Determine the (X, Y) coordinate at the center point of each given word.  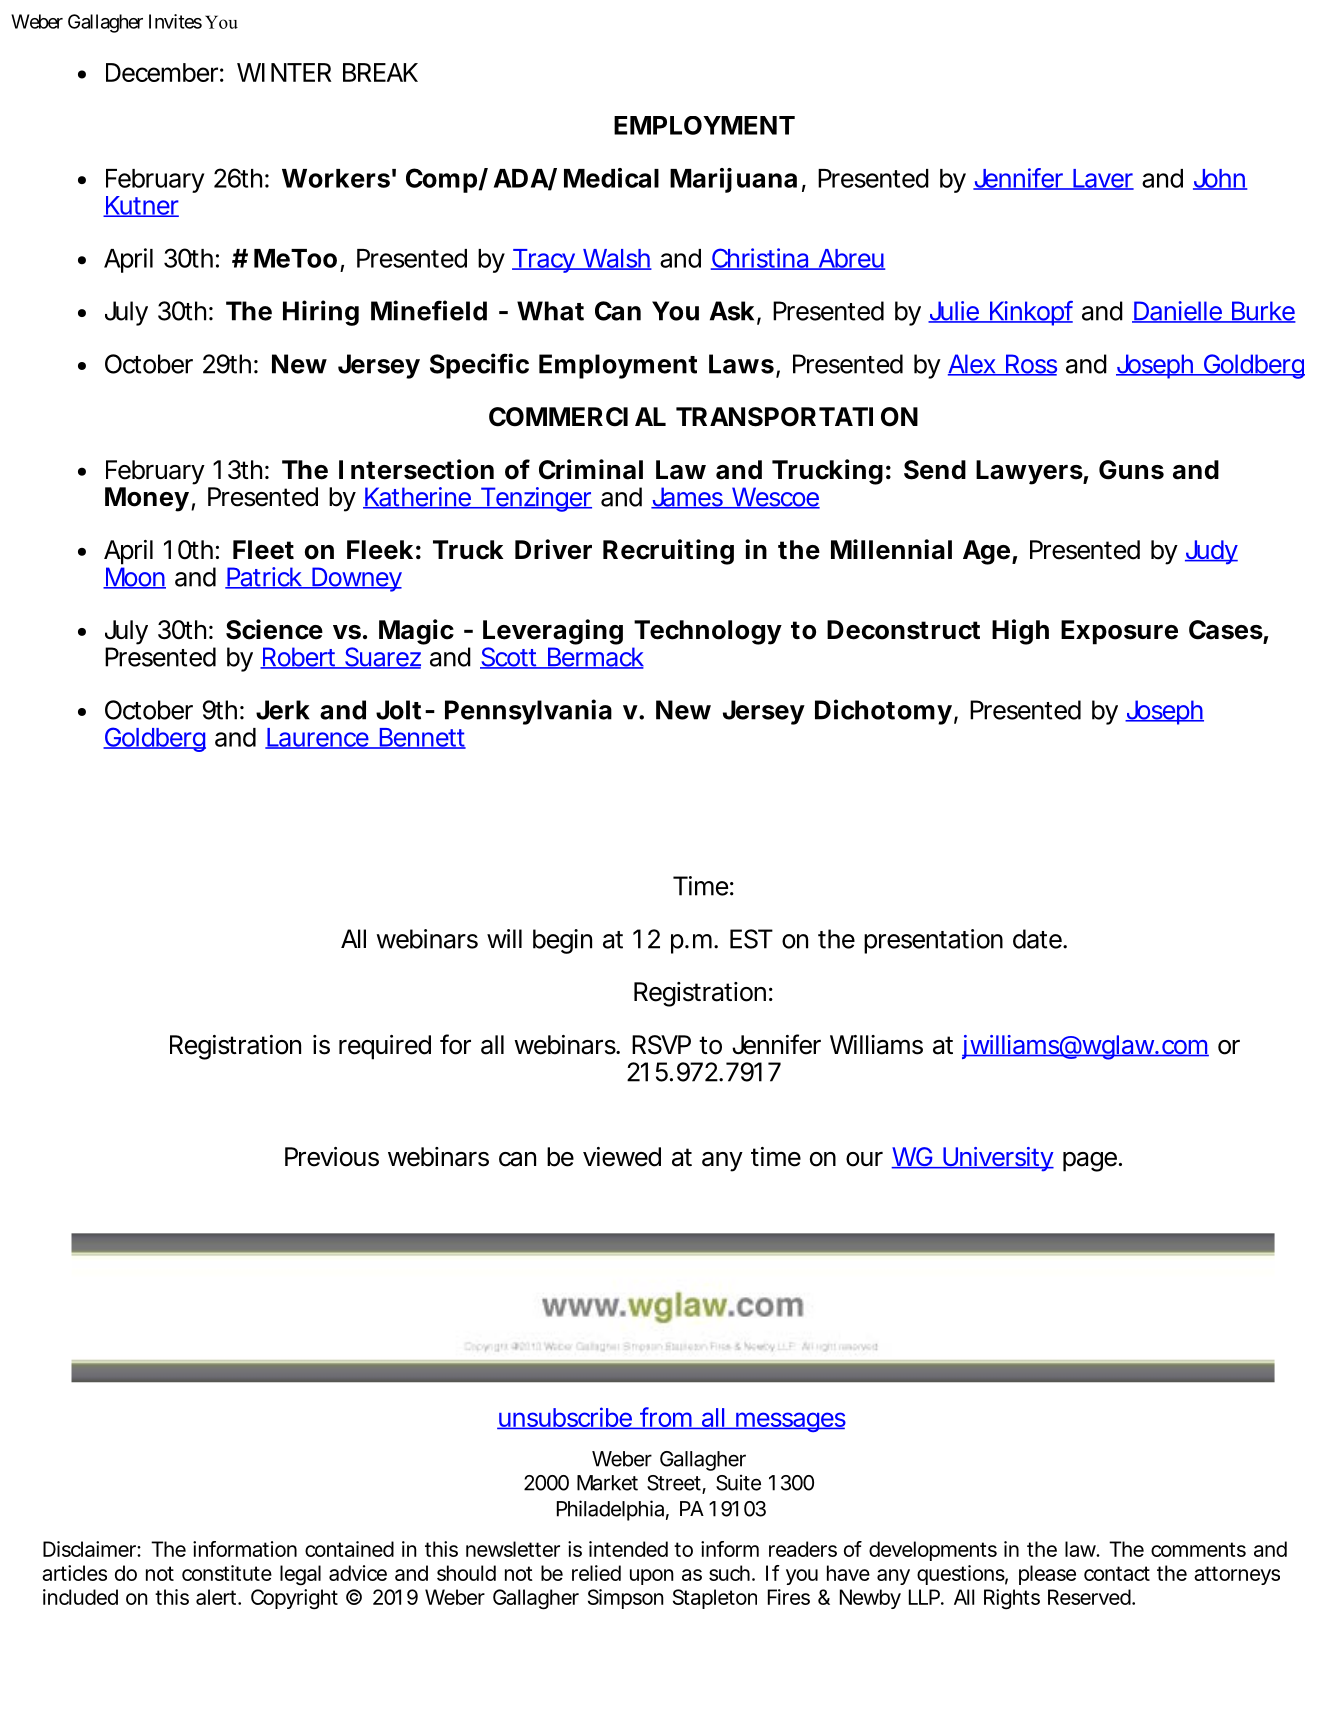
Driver (553, 549)
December (162, 72)
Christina (760, 259)
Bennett (421, 738)
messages (789, 1422)
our (864, 1159)
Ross (1030, 365)
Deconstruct (903, 630)
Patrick (263, 578)
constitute (227, 1573)
